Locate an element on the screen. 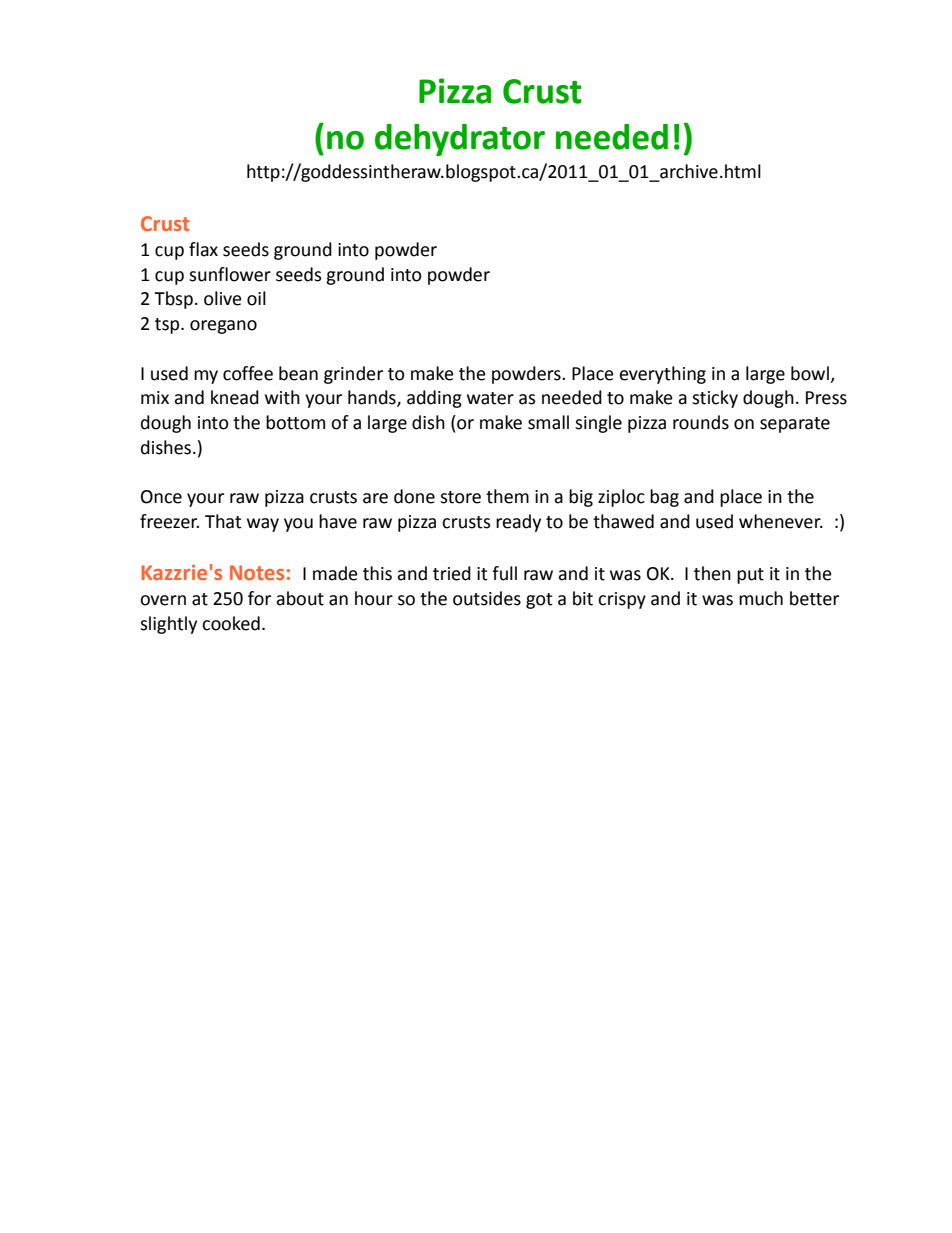 The image size is (952, 1233). cooked is located at coordinates (231, 623).
